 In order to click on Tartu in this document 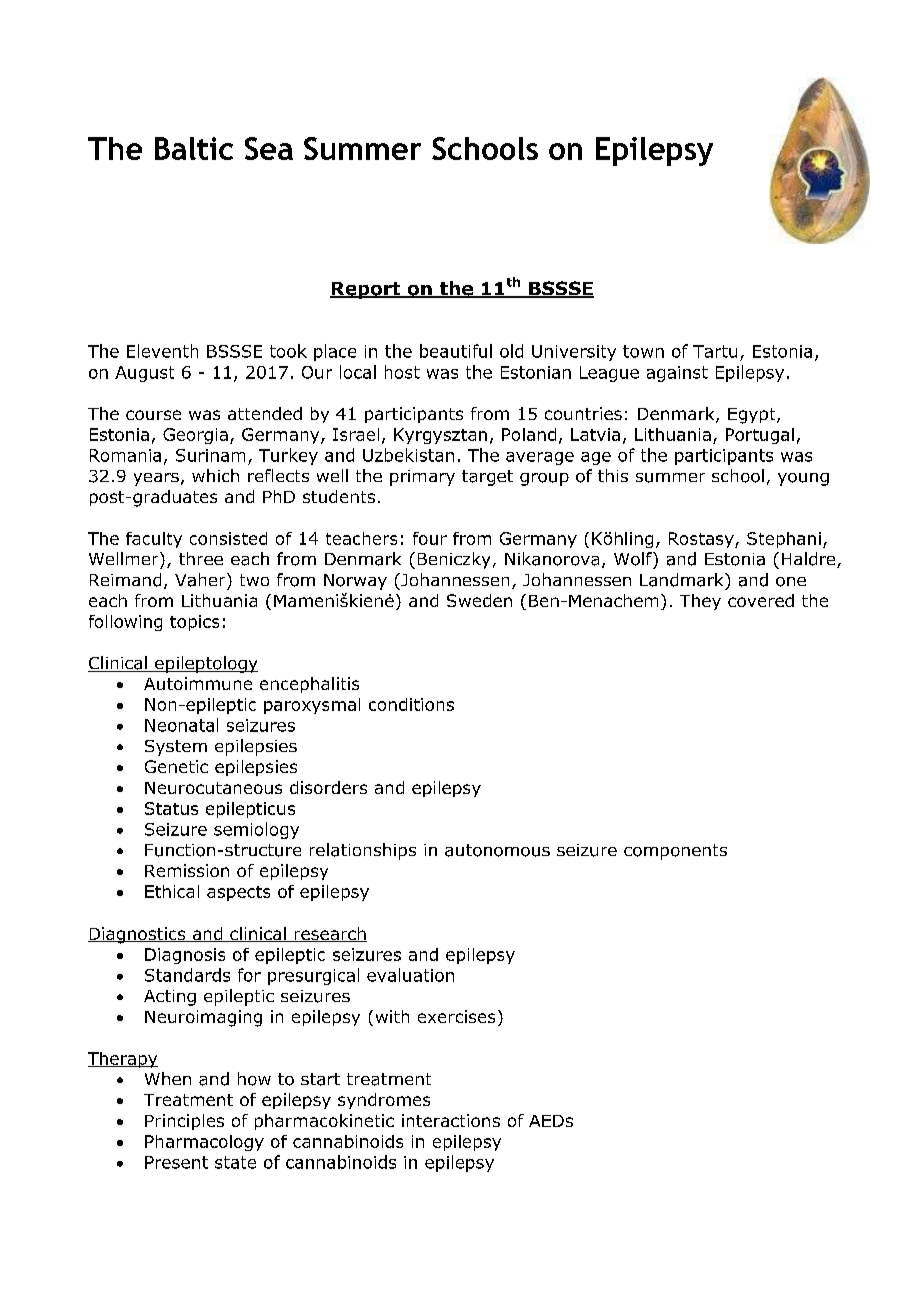, I will do `click(715, 351)`.
